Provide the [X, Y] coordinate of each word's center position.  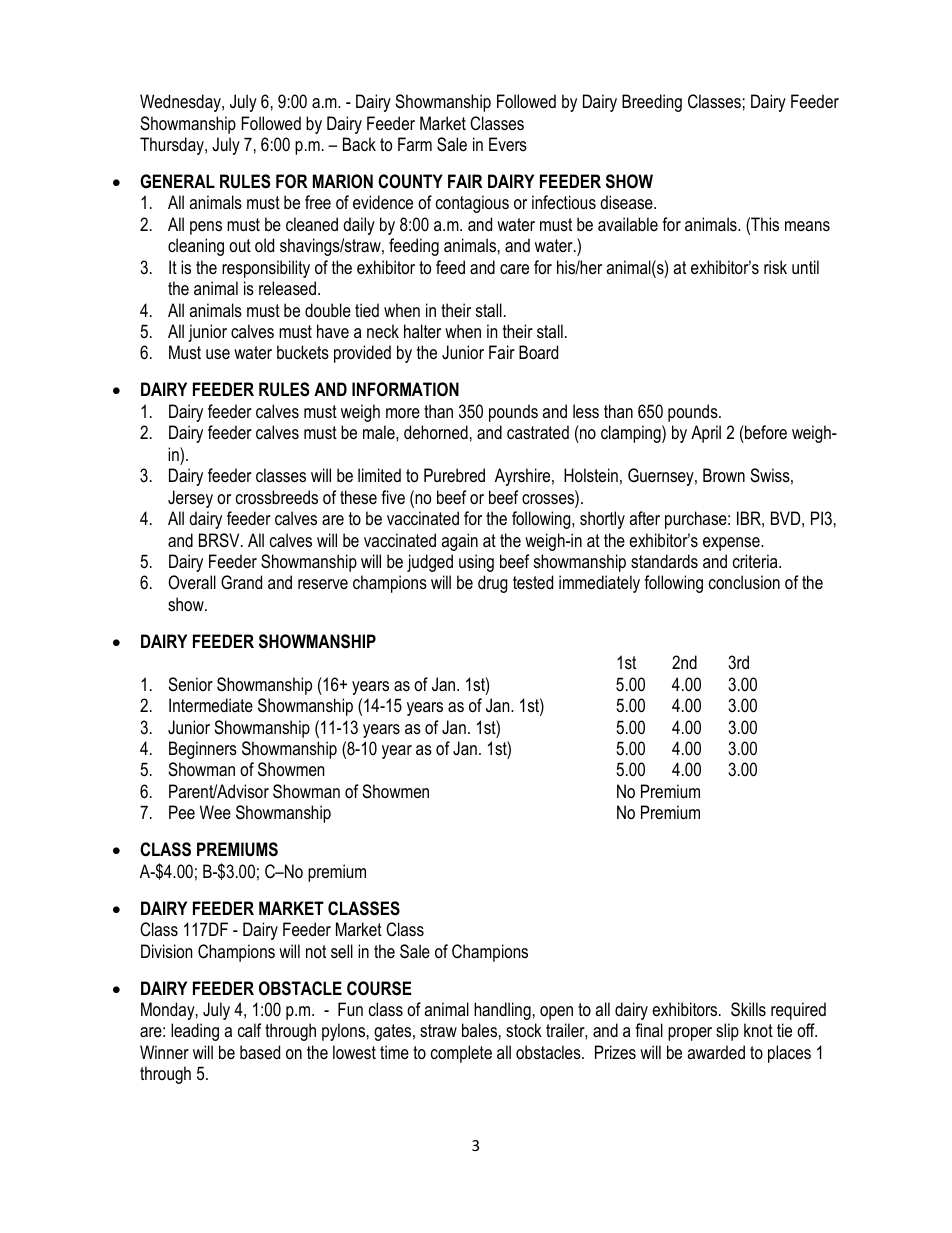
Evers [508, 144]
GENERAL [177, 181]
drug [493, 584]
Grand [241, 582]
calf [249, 1030]
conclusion [744, 582]
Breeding [652, 103]
